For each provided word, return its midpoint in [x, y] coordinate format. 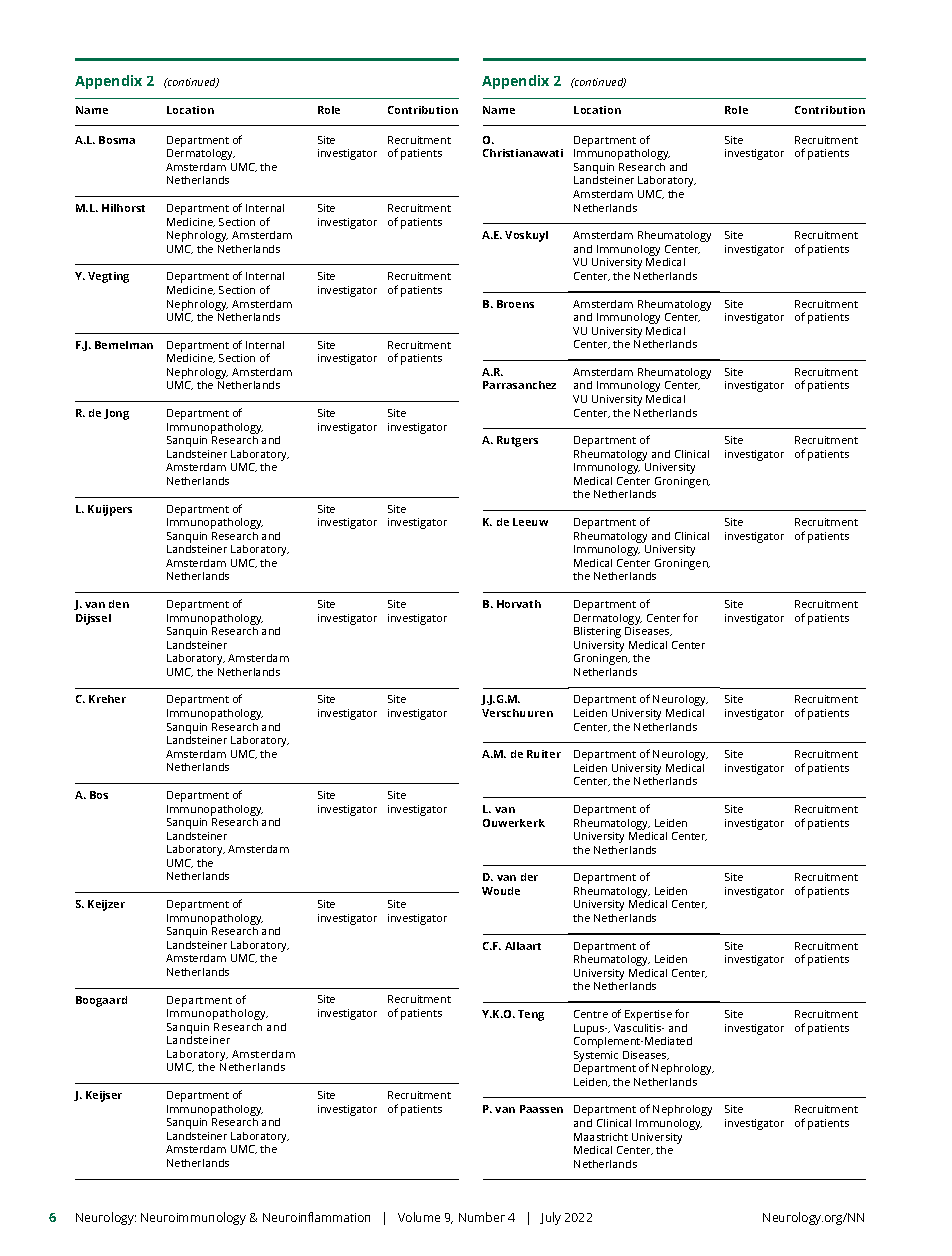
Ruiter [544, 754]
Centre [591, 1014]
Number [482, 1217]
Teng [531, 1015]
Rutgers [517, 441]
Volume [419, 1217]
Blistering [597, 632]
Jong [116, 414]
